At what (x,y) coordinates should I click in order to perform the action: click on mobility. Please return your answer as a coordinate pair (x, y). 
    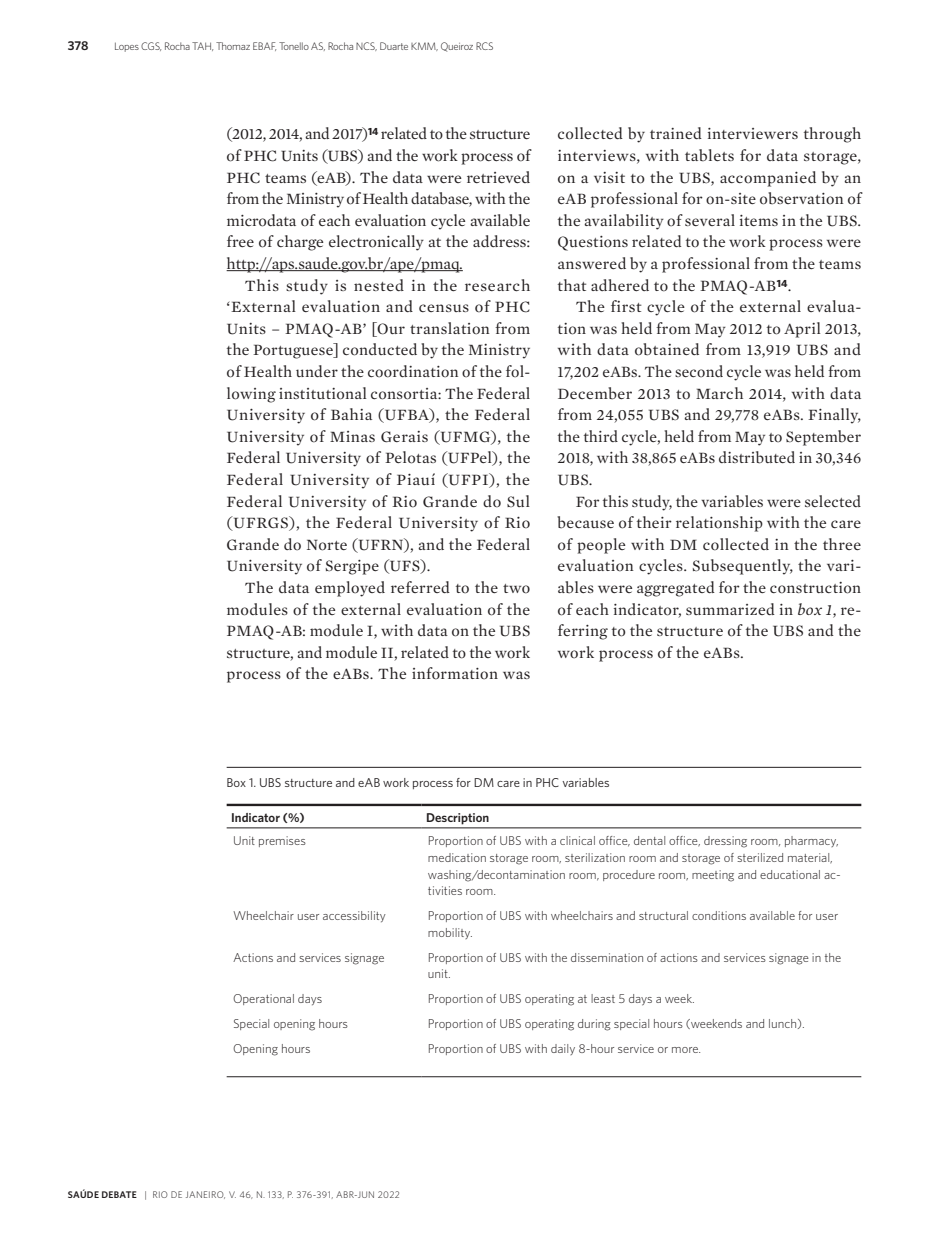
    Looking at the image, I should click on (450, 933).
